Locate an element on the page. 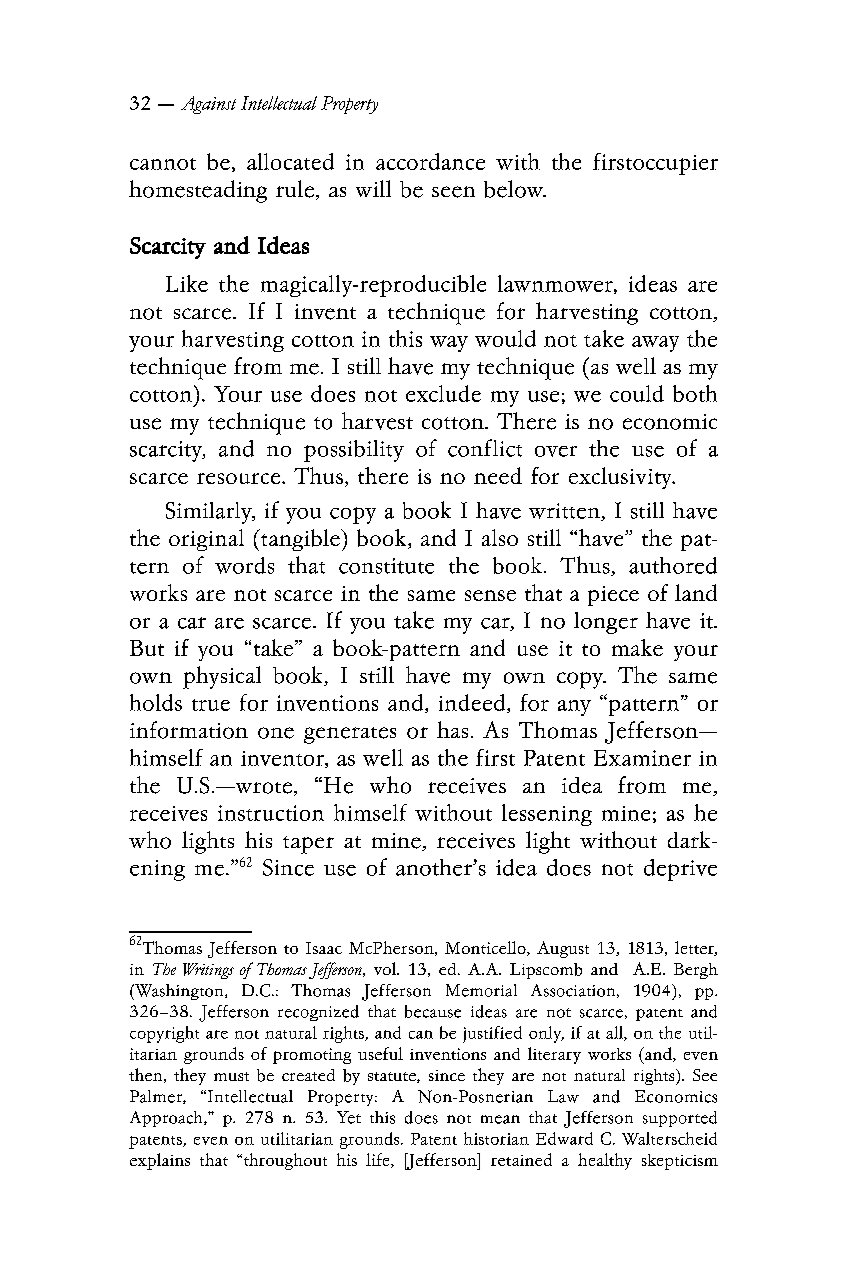  accordance is located at coordinates (430, 161).
